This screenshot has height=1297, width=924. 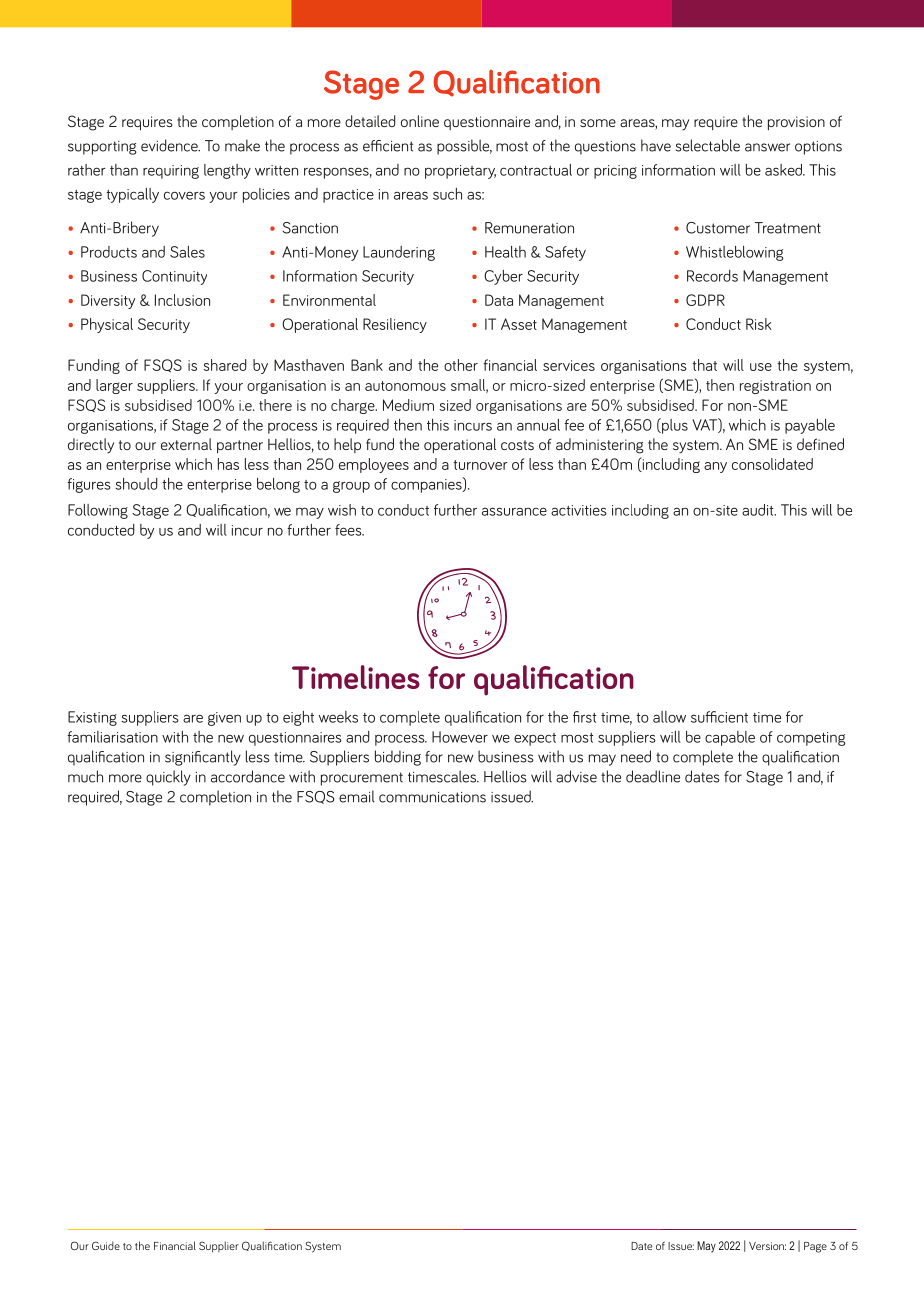 I want to click on However, so click(x=460, y=737).
